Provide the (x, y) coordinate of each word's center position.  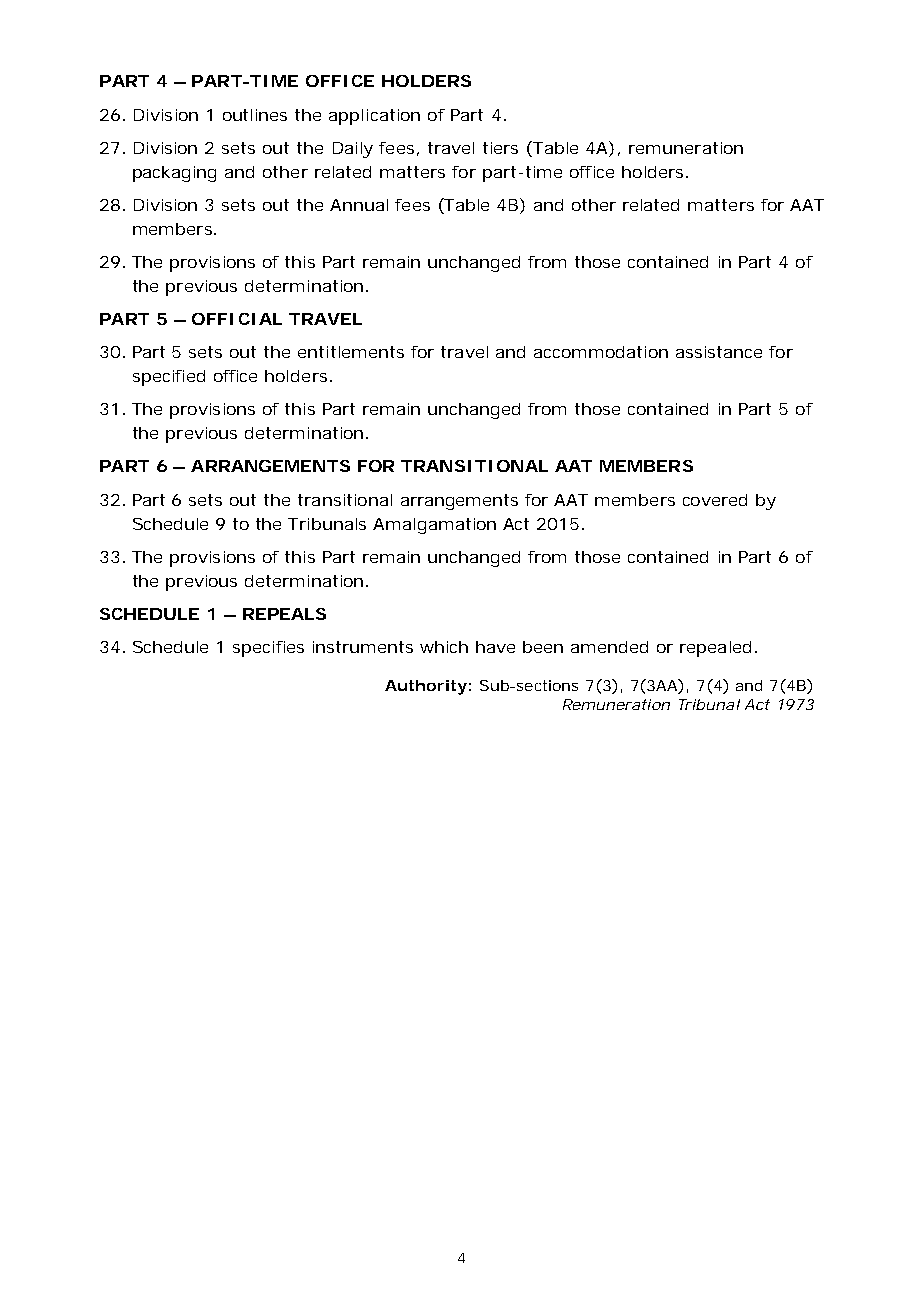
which (444, 647)
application (374, 117)
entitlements (351, 352)
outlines (255, 115)
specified (169, 378)
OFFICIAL (237, 319)
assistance (719, 352)
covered (715, 500)
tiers (500, 148)
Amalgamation (434, 526)
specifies (268, 649)
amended (609, 647)
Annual (359, 205)
